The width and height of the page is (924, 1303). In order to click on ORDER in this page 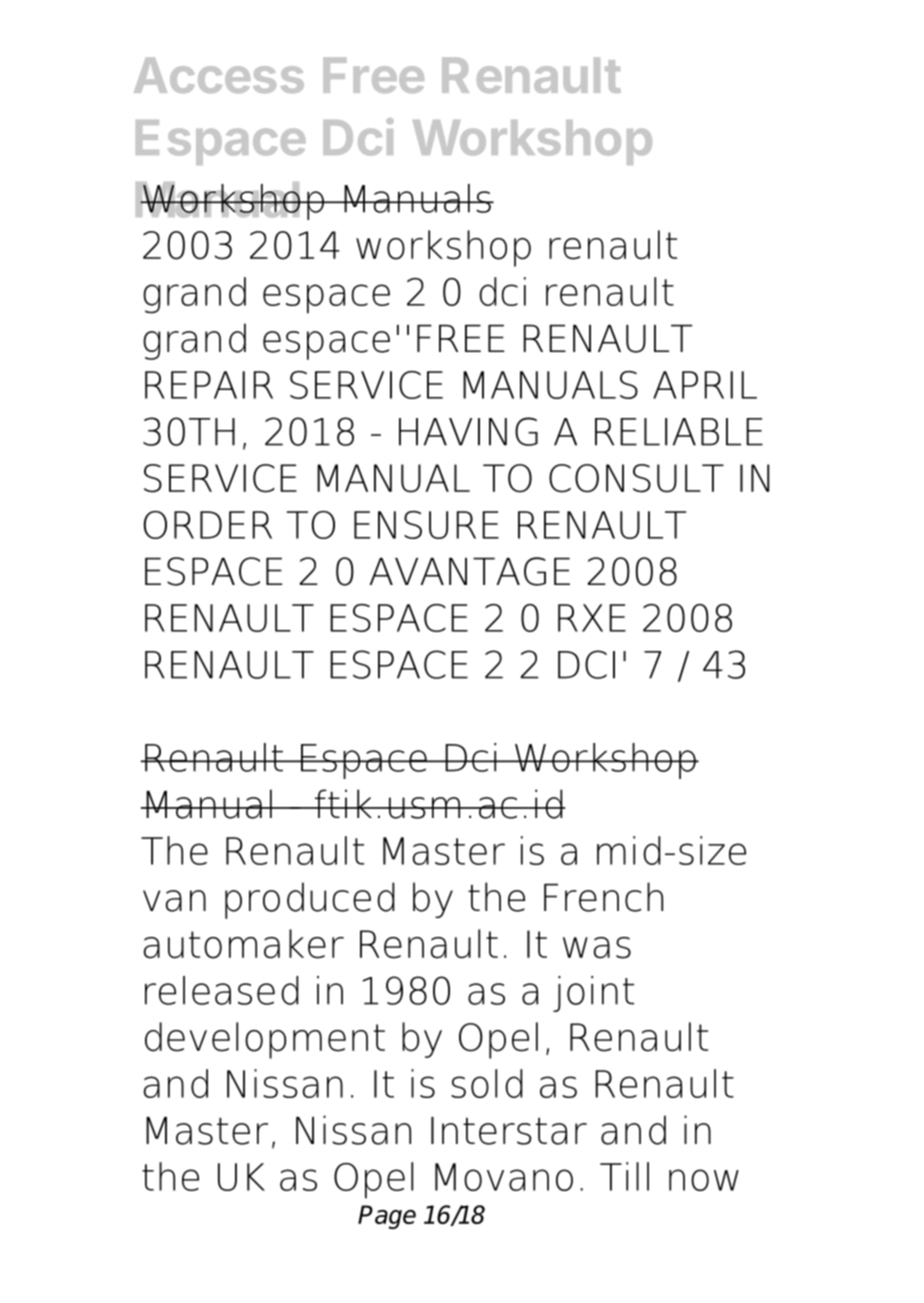, I will do `click(208, 525)`.
